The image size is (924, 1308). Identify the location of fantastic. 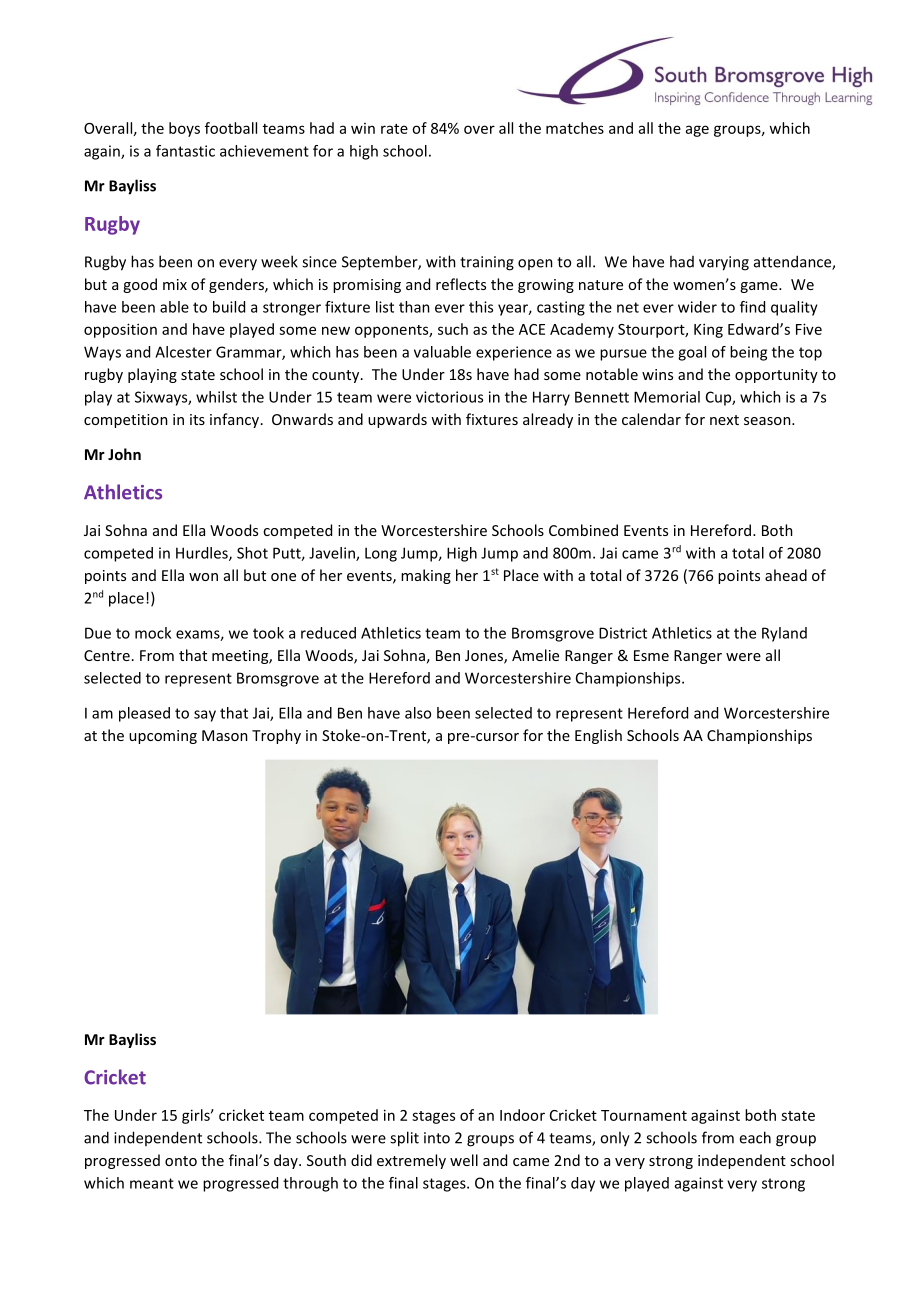
(185, 151).
